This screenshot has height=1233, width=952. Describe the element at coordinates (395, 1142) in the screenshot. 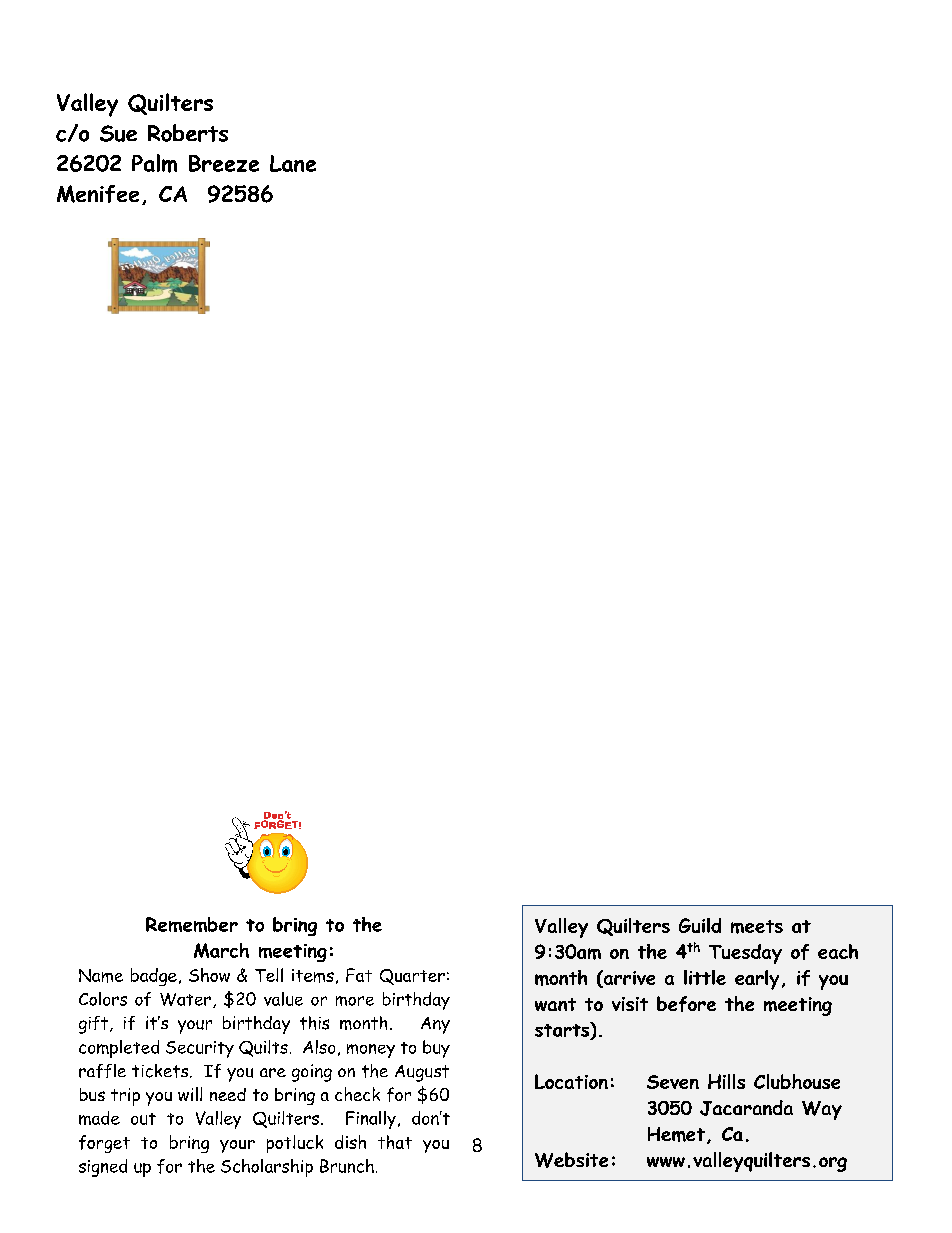

I see `that` at that location.
